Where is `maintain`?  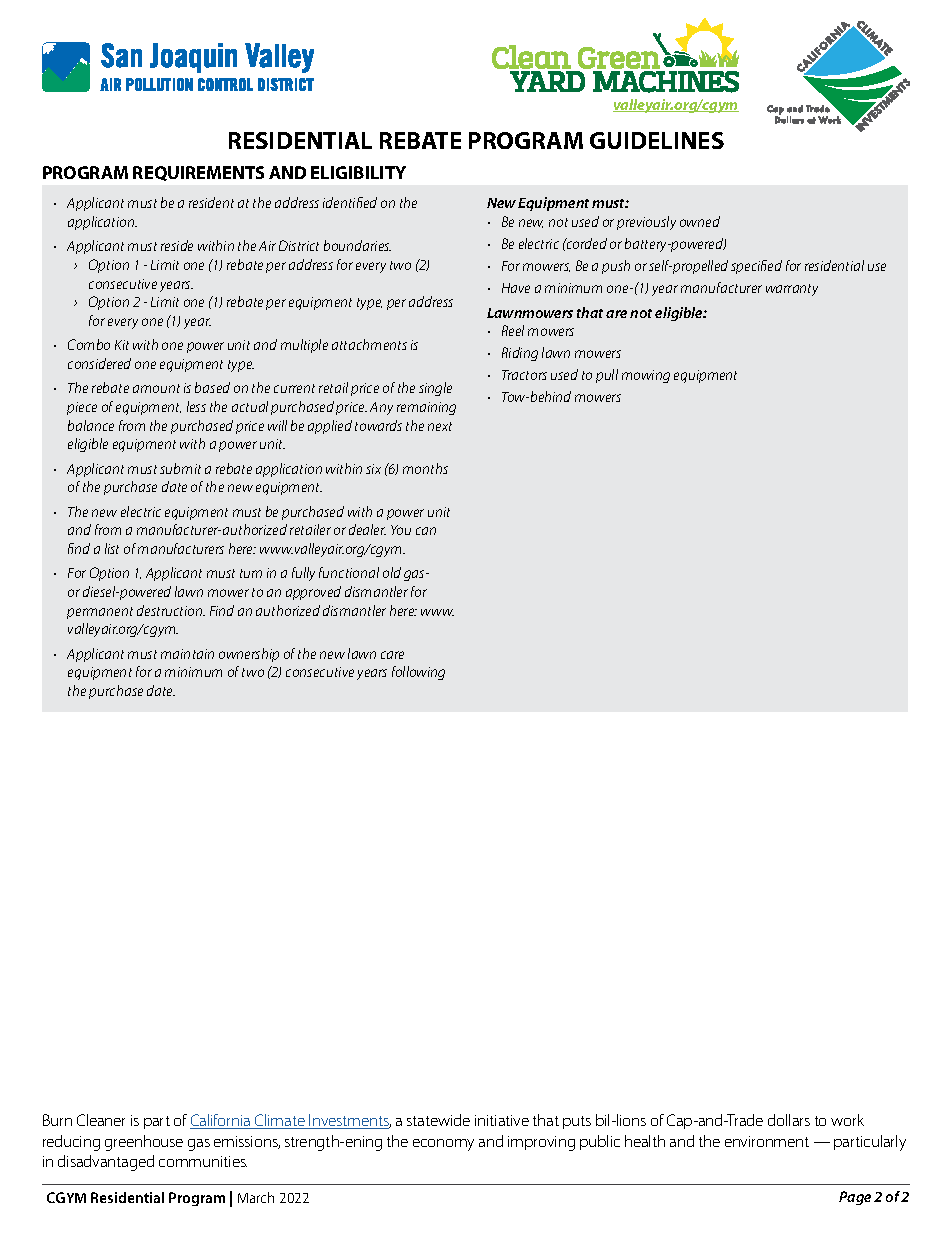 maintain is located at coordinates (187, 654).
